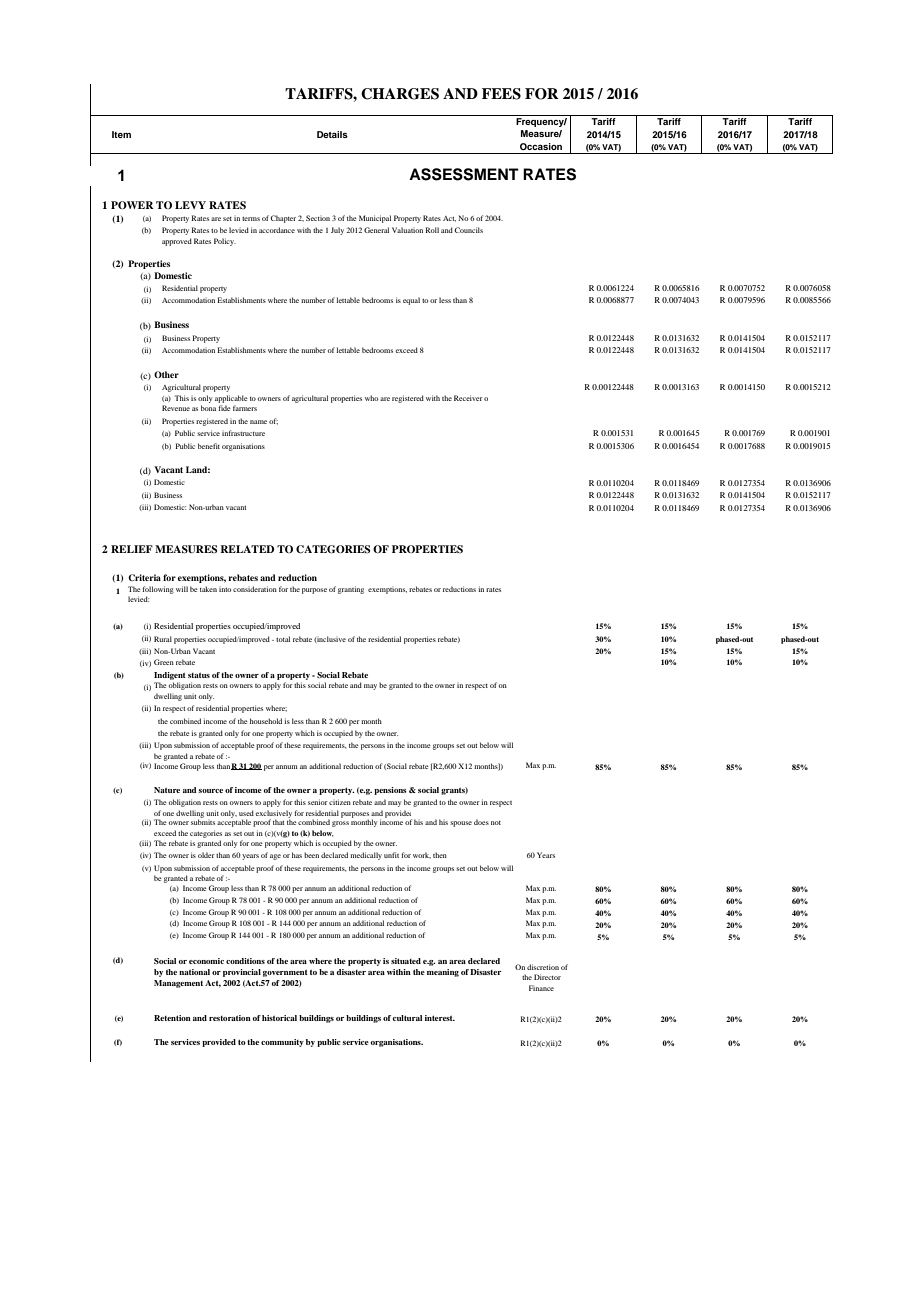 Image resolution: width=924 pixels, height=1308 pixels. What do you see at coordinates (121, 134) in the screenshot?
I see `Item` at bounding box center [121, 134].
